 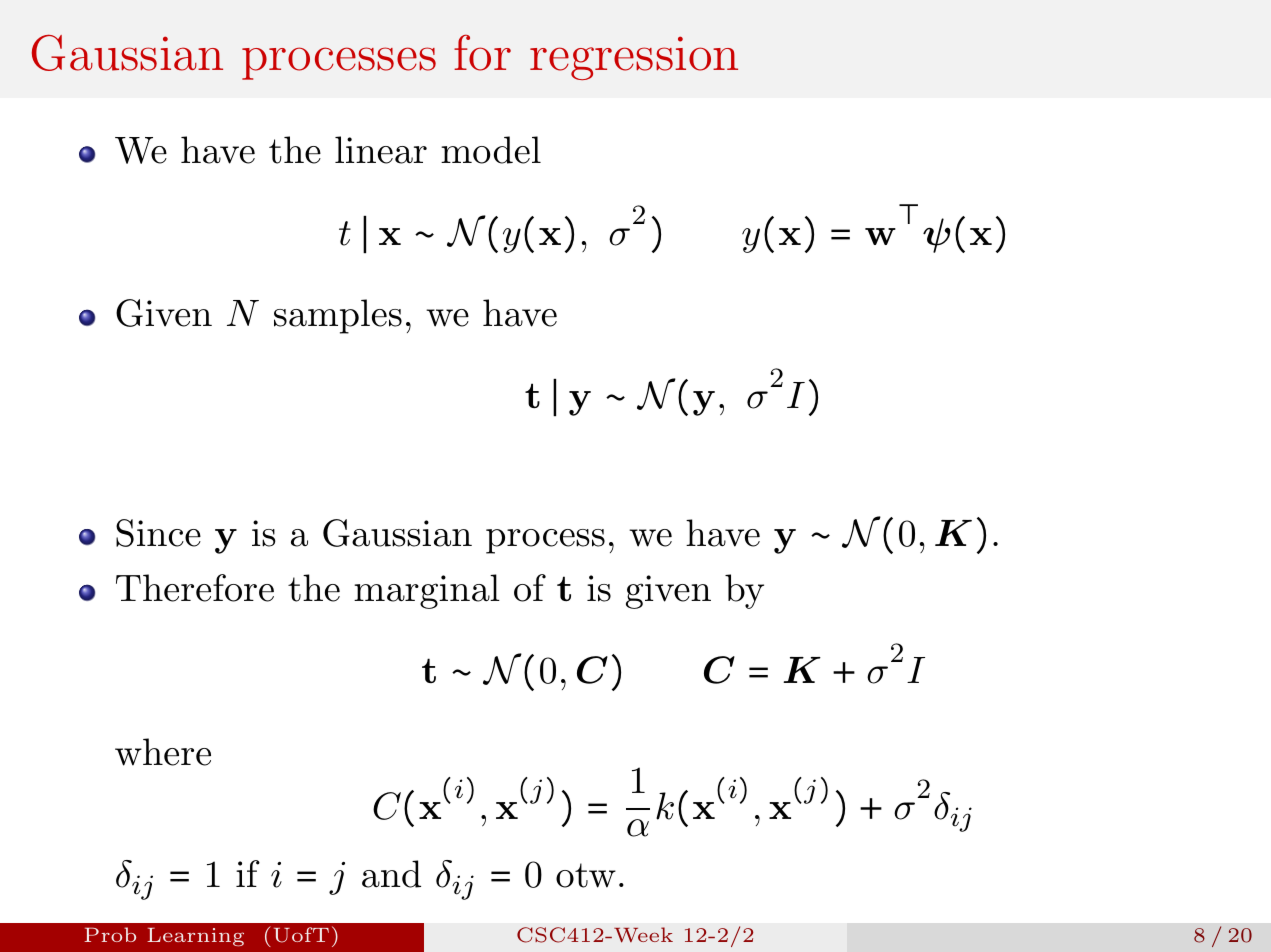 I want to click on linear, so click(x=381, y=150).
